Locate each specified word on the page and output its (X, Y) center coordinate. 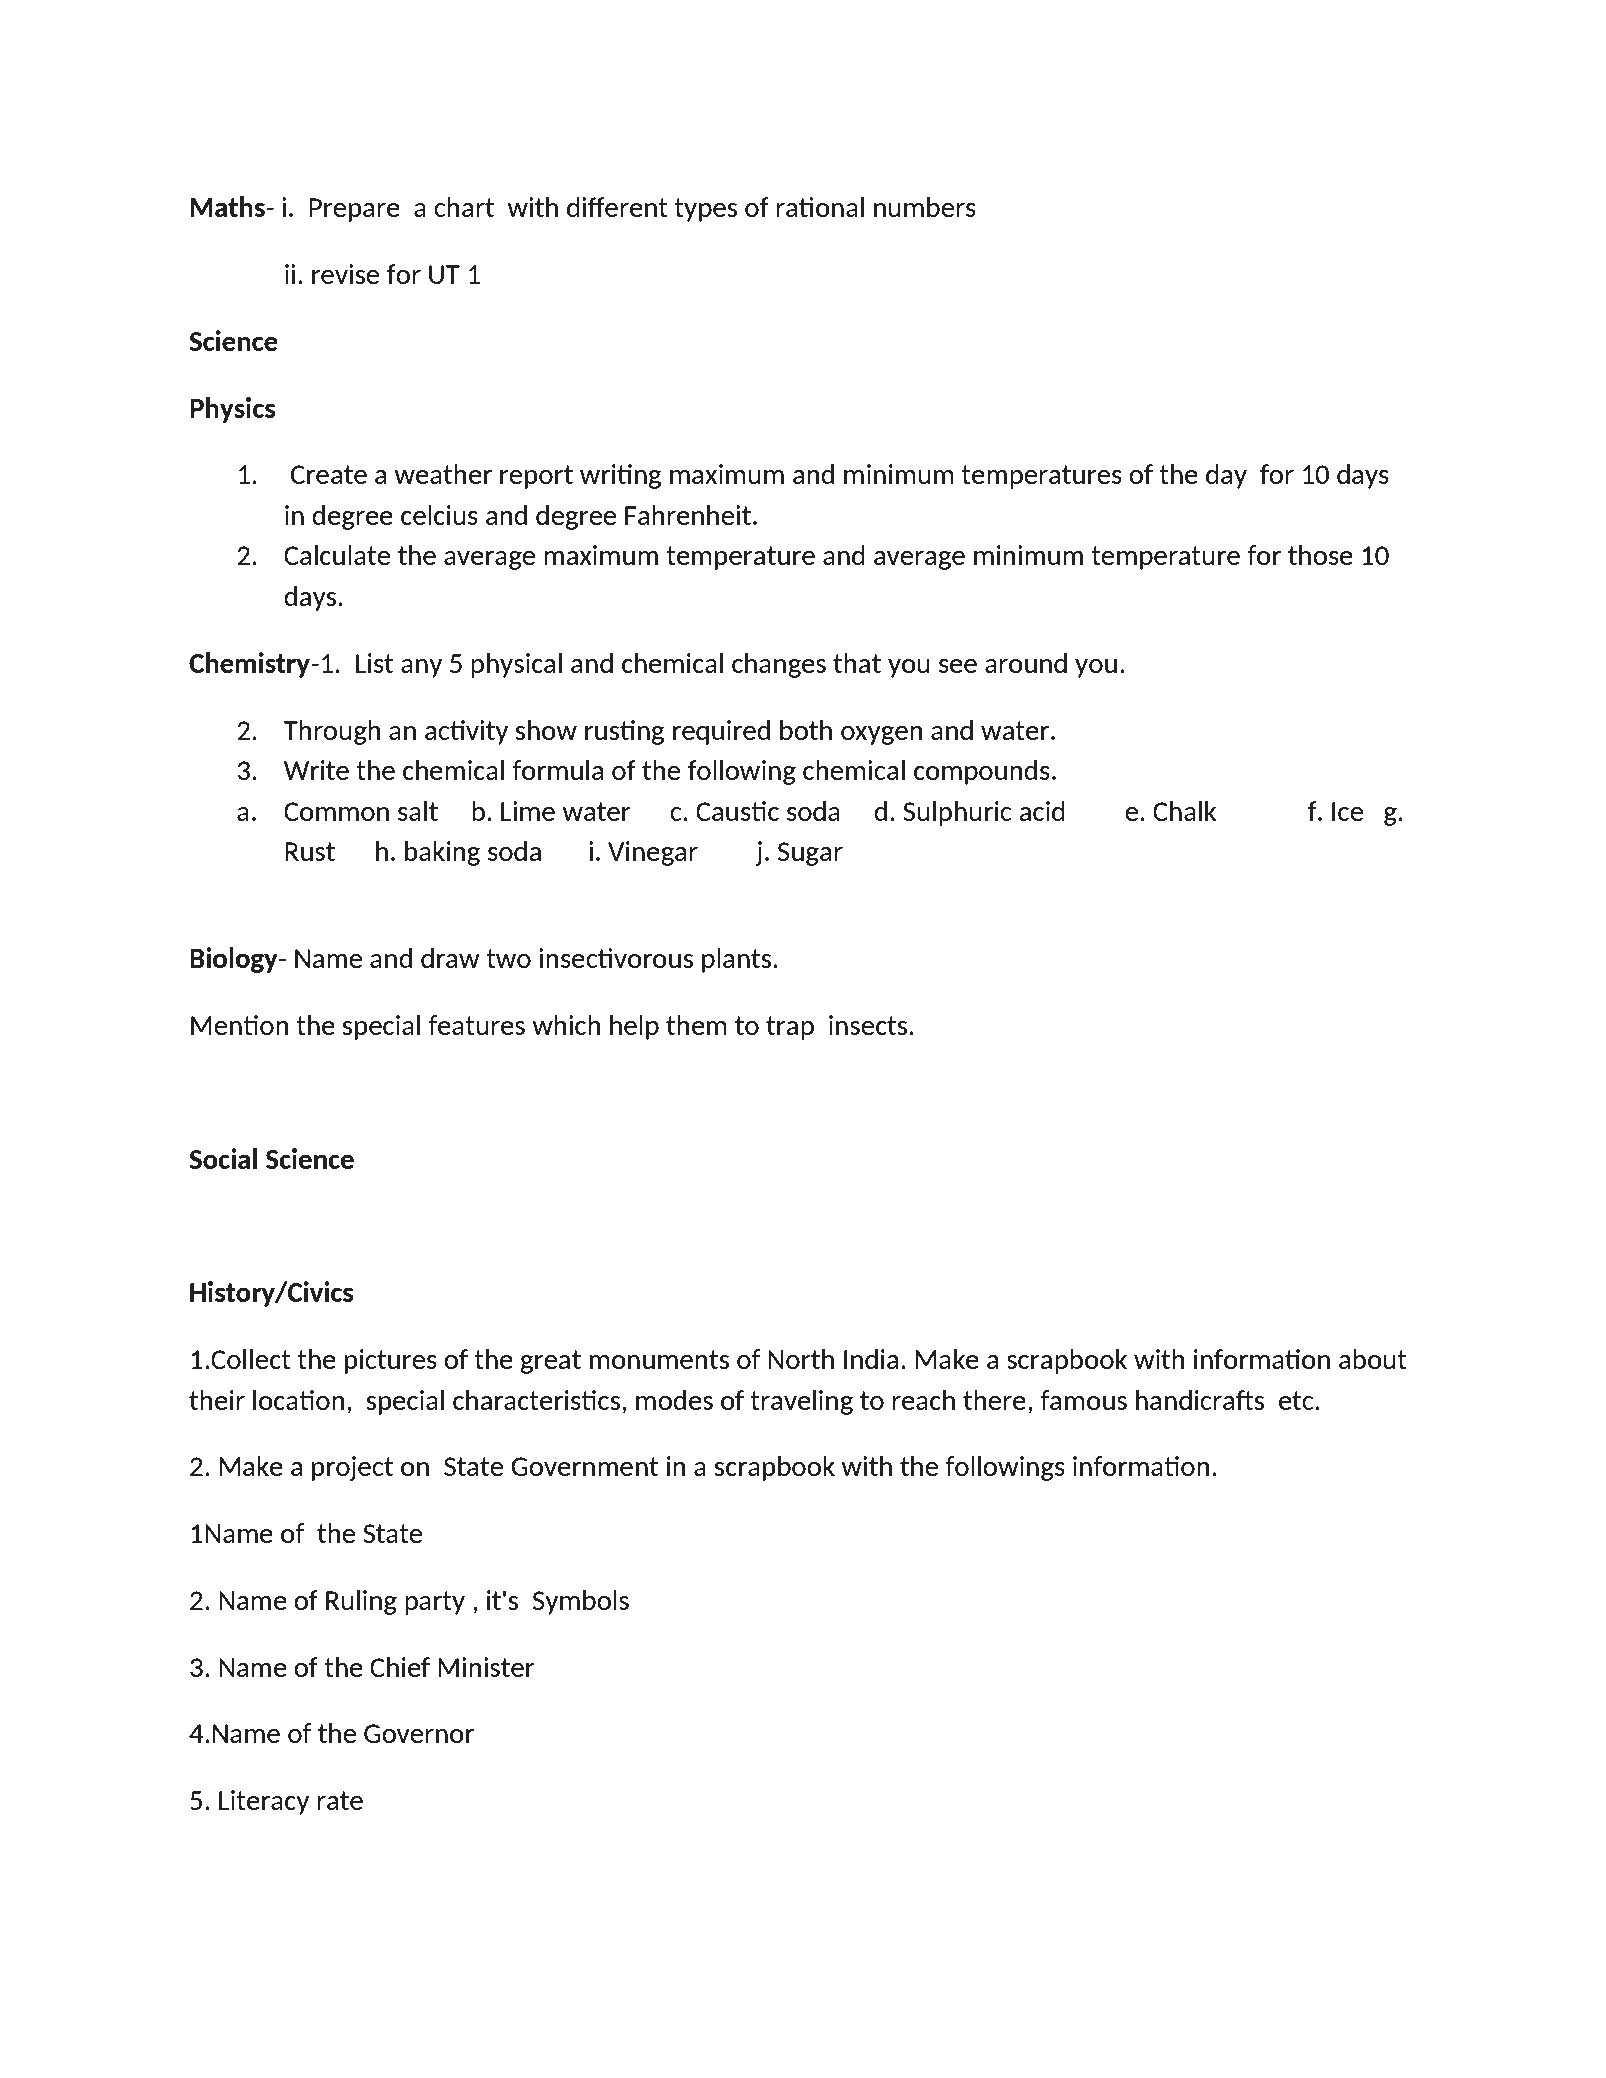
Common (336, 811)
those (1320, 555)
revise (345, 274)
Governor (419, 1733)
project (352, 1468)
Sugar (810, 854)
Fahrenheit (688, 515)
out (1387, 1359)
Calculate (337, 555)
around (1026, 663)
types (705, 210)
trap (790, 1028)
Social (223, 1158)
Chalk (1185, 811)
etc (1296, 1400)
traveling (801, 1402)
